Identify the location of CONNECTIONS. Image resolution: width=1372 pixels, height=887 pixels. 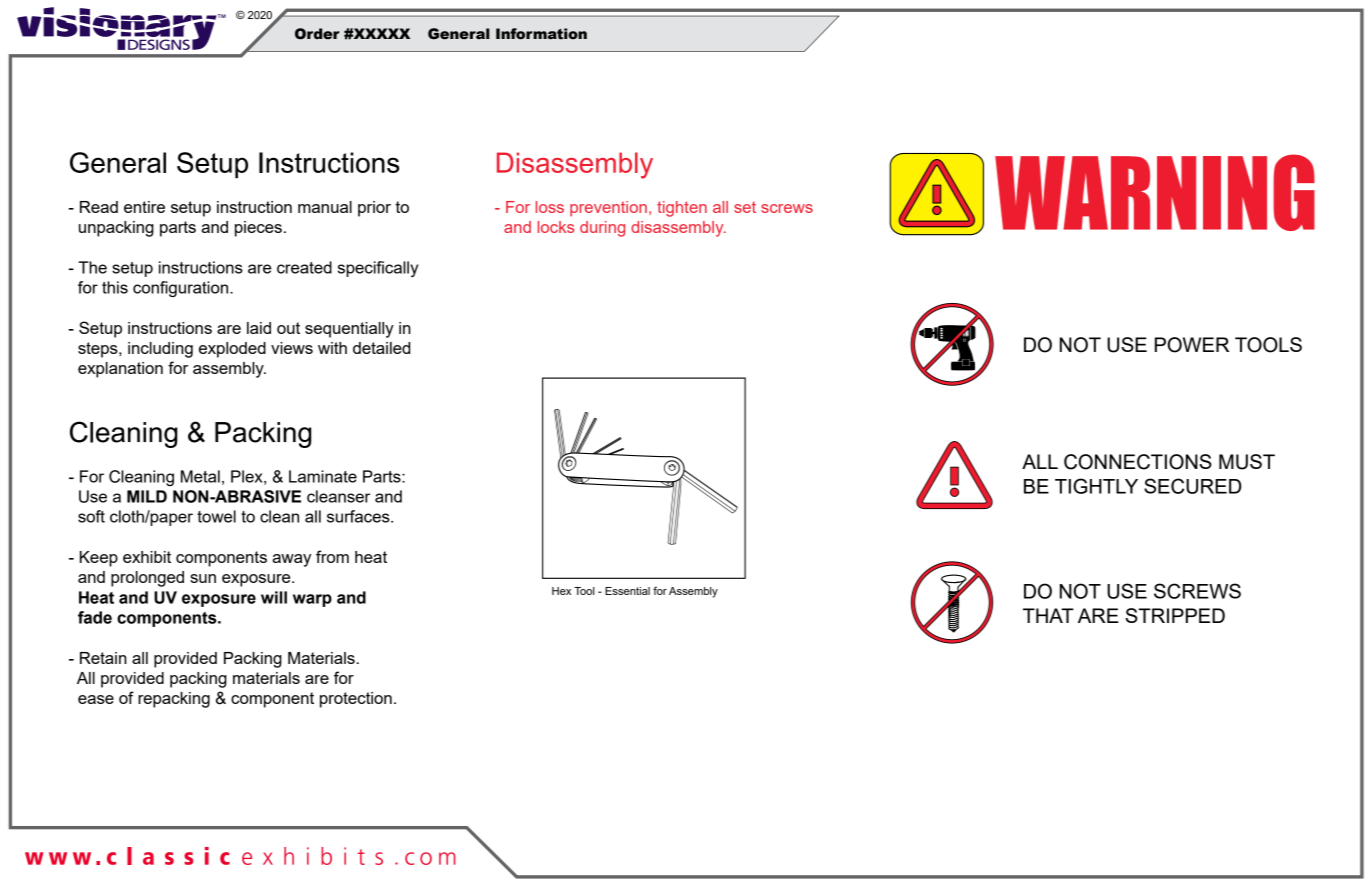
(1138, 462).
